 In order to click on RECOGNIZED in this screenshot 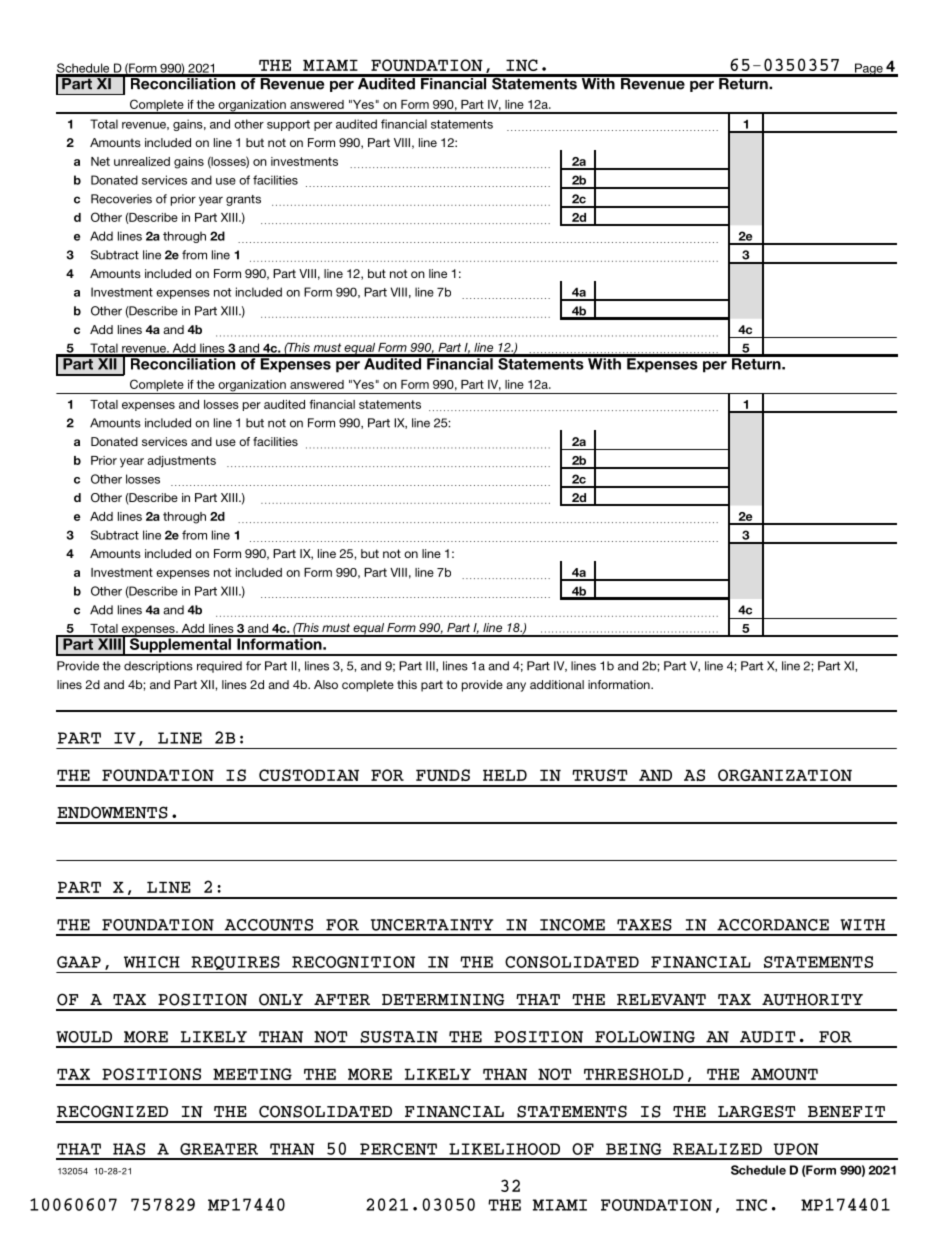, I will do `click(112, 1111)`.
